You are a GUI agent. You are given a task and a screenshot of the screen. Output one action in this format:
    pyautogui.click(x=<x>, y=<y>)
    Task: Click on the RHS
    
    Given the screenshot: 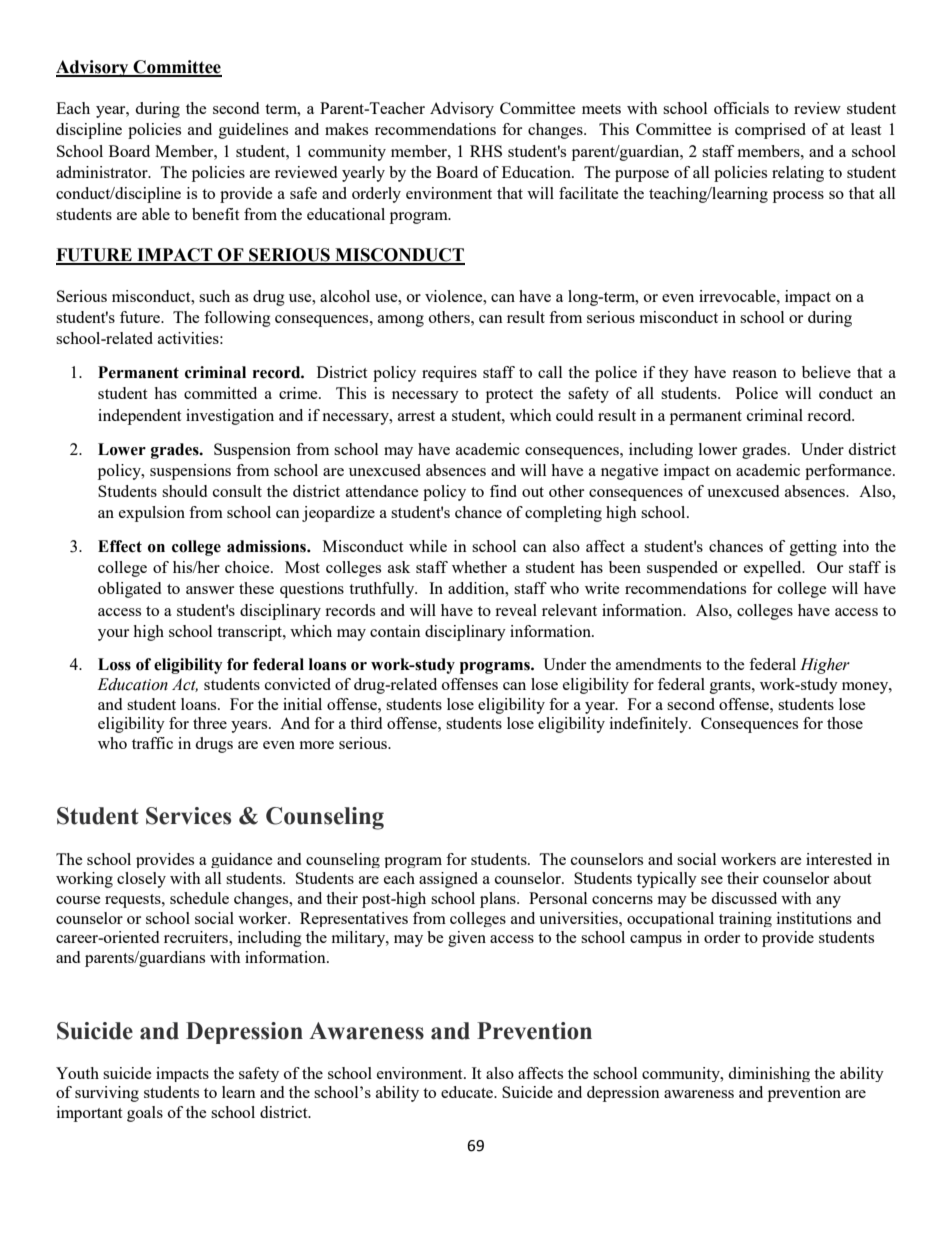 What is the action you would take?
    pyautogui.click(x=486, y=151)
